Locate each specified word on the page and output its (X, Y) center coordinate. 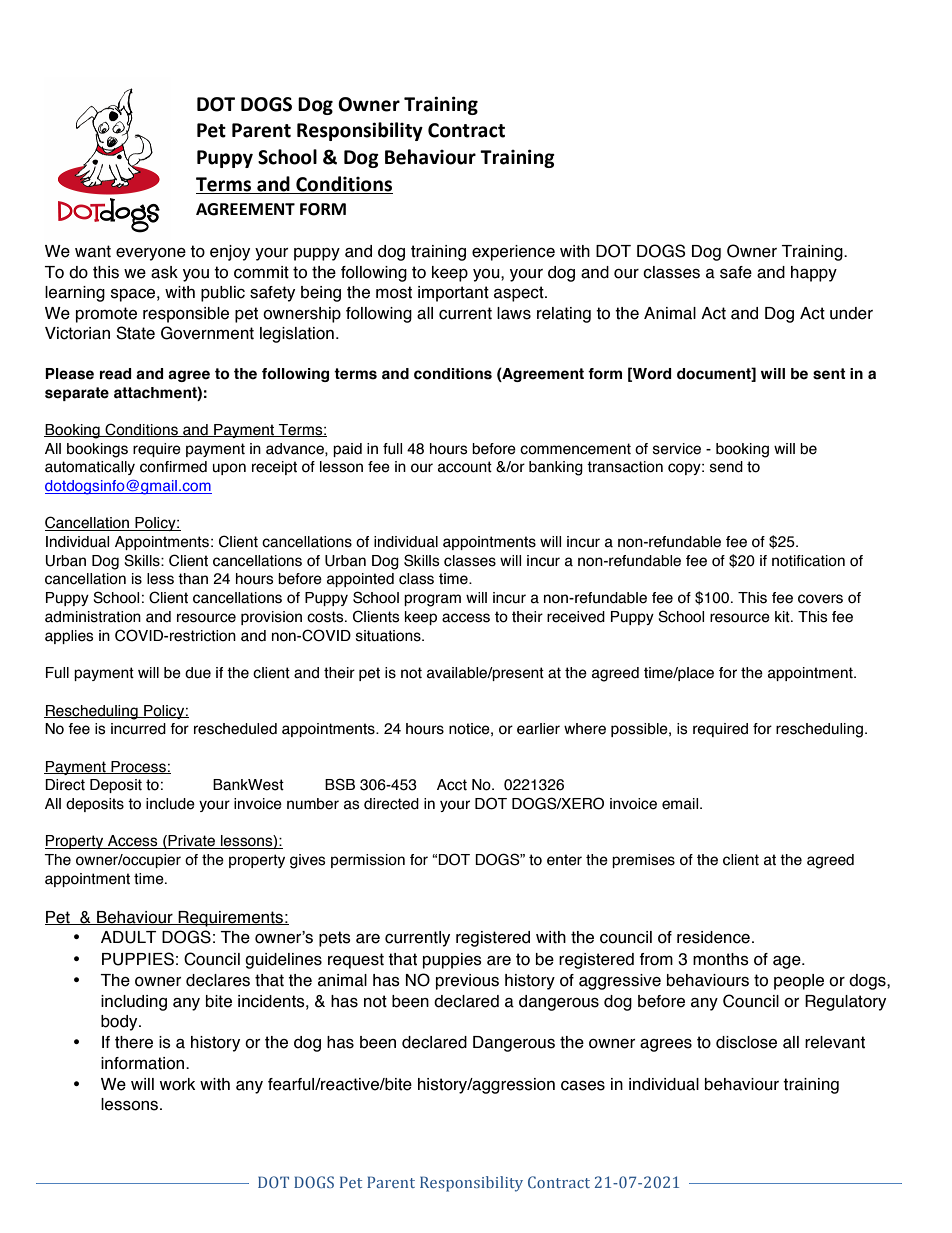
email (681, 804)
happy (814, 274)
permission (368, 861)
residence (713, 937)
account (465, 467)
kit (783, 617)
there (134, 1042)
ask (164, 272)
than (193, 579)
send (726, 467)
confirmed (173, 467)
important (453, 294)
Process (138, 767)
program (432, 600)
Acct (452, 785)
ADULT (128, 937)
